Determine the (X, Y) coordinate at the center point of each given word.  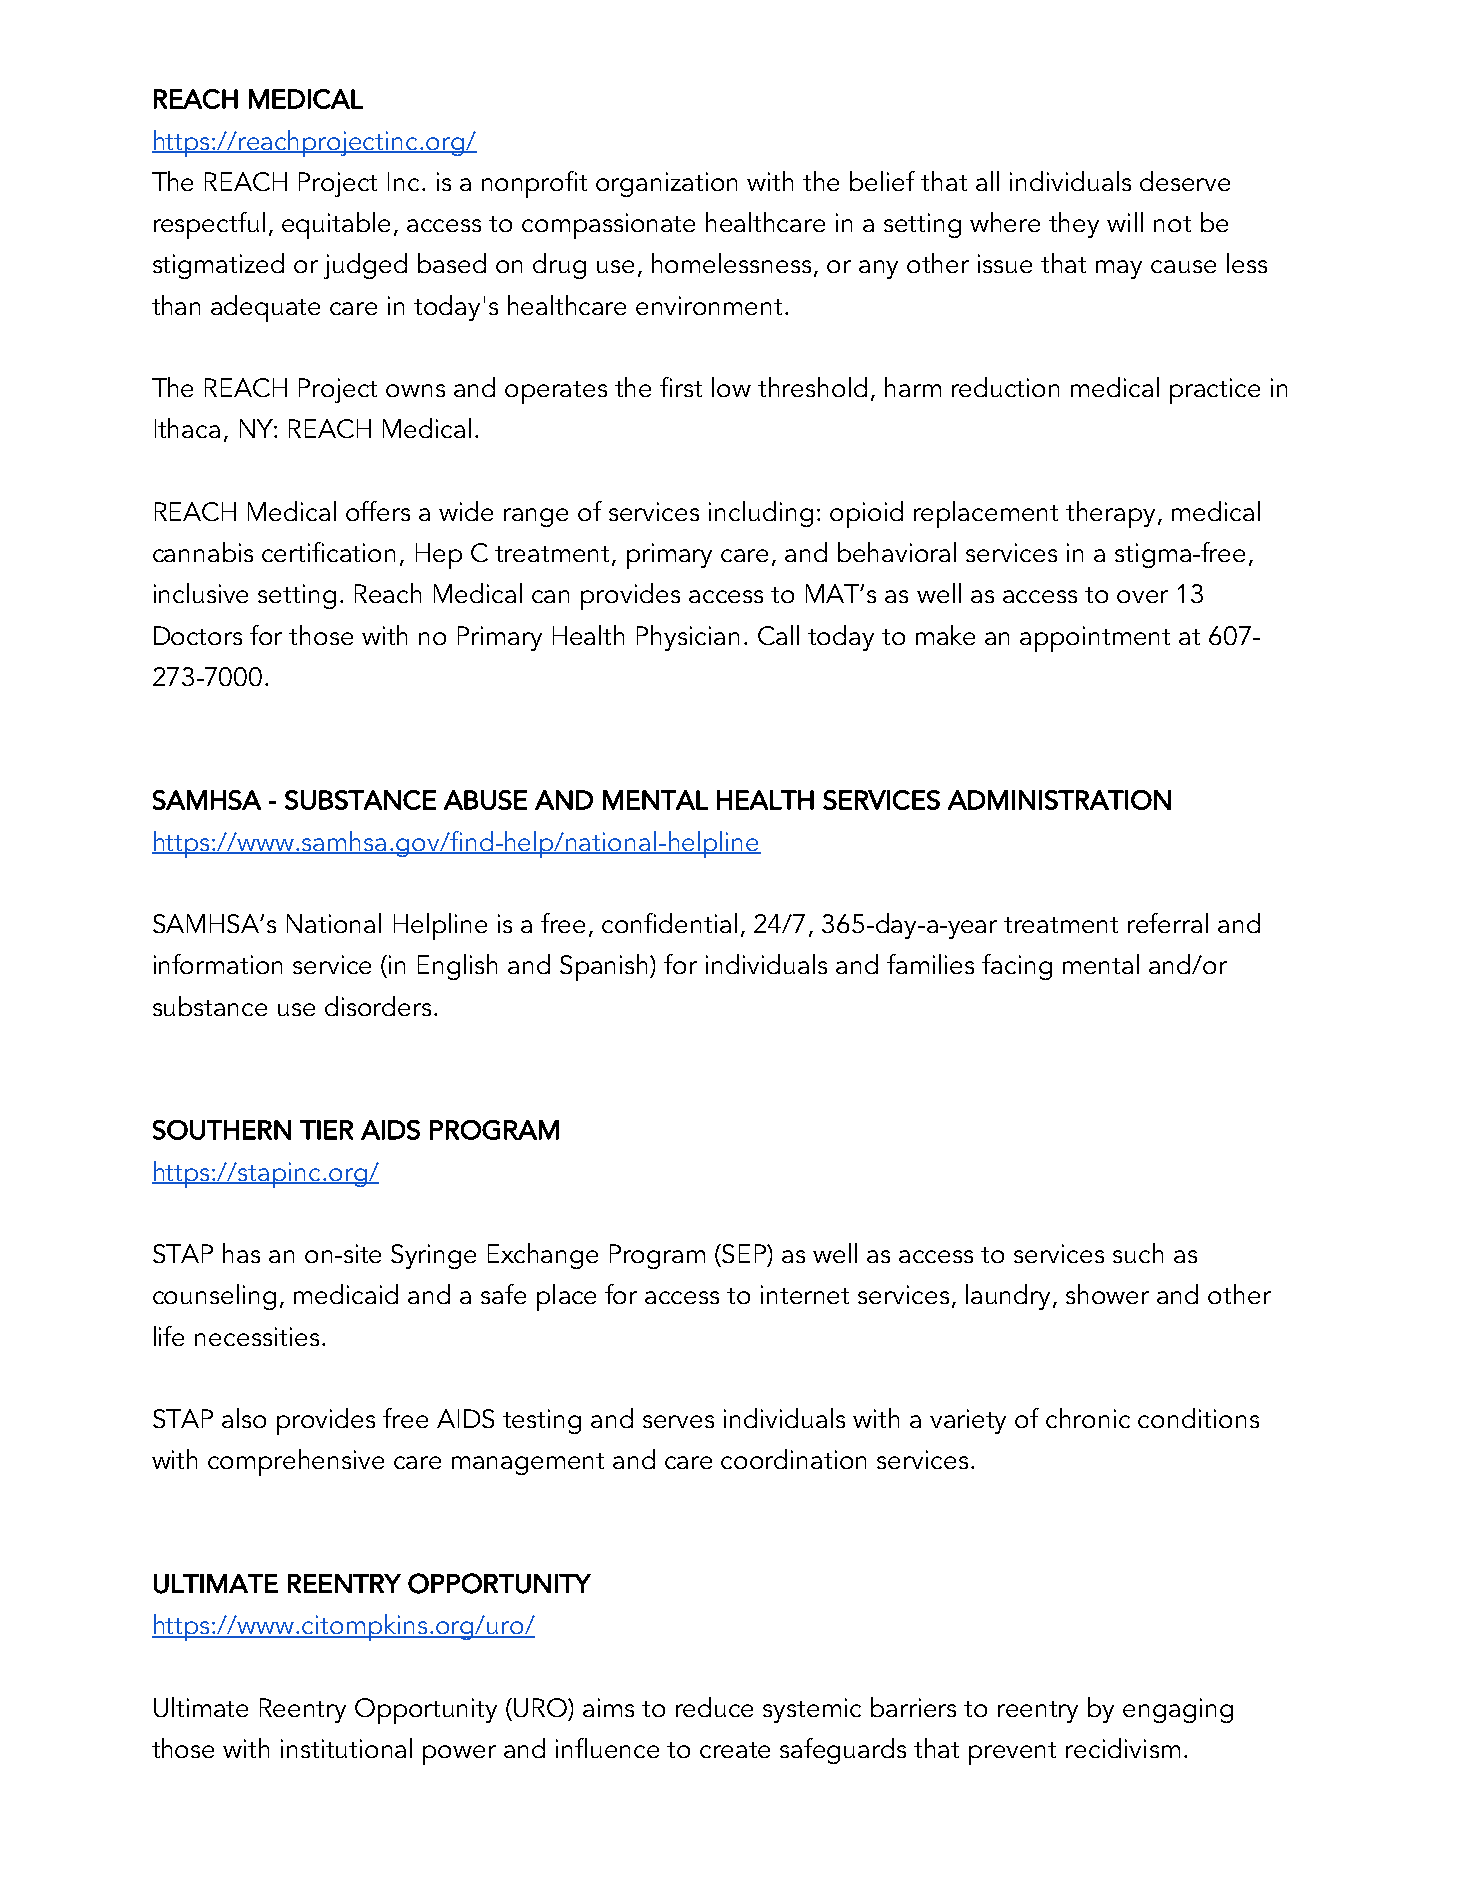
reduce (714, 1707)
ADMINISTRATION (1059, 800)
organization (666, 184)
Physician (688, 638)
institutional (346, 1748)
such (1138, 1253)
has (241, 1253)
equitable (336, 225)
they (1074, 225)
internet (805, 1294)
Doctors (198, 635)
